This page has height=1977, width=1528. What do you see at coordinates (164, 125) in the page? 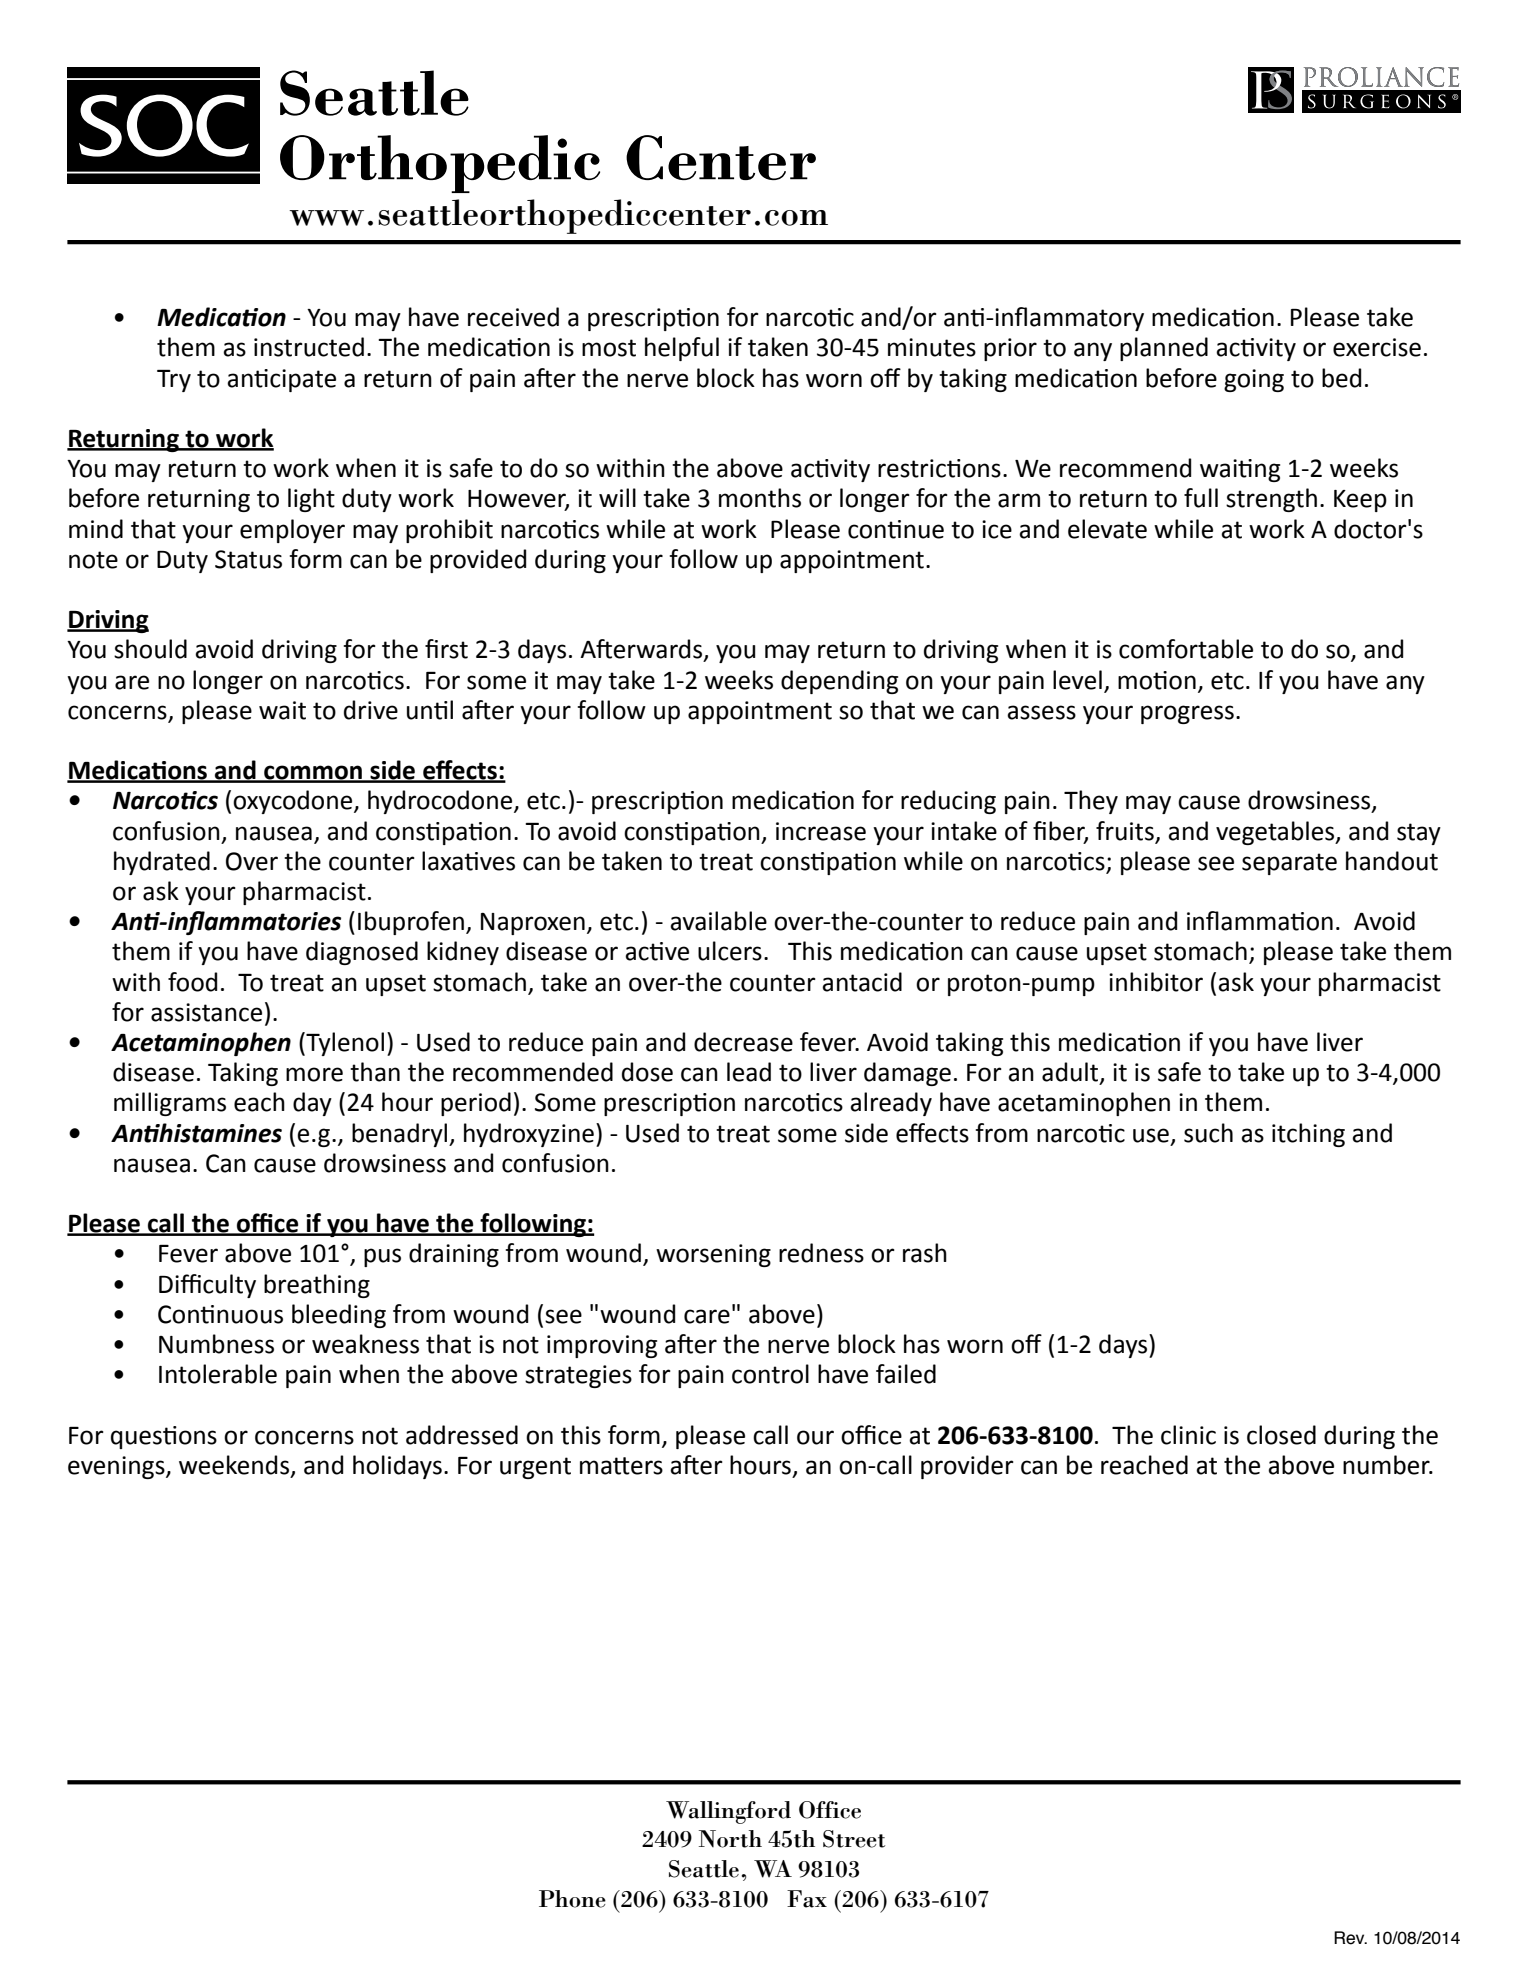
I see `SOC` at bounding box center [164, 125].
